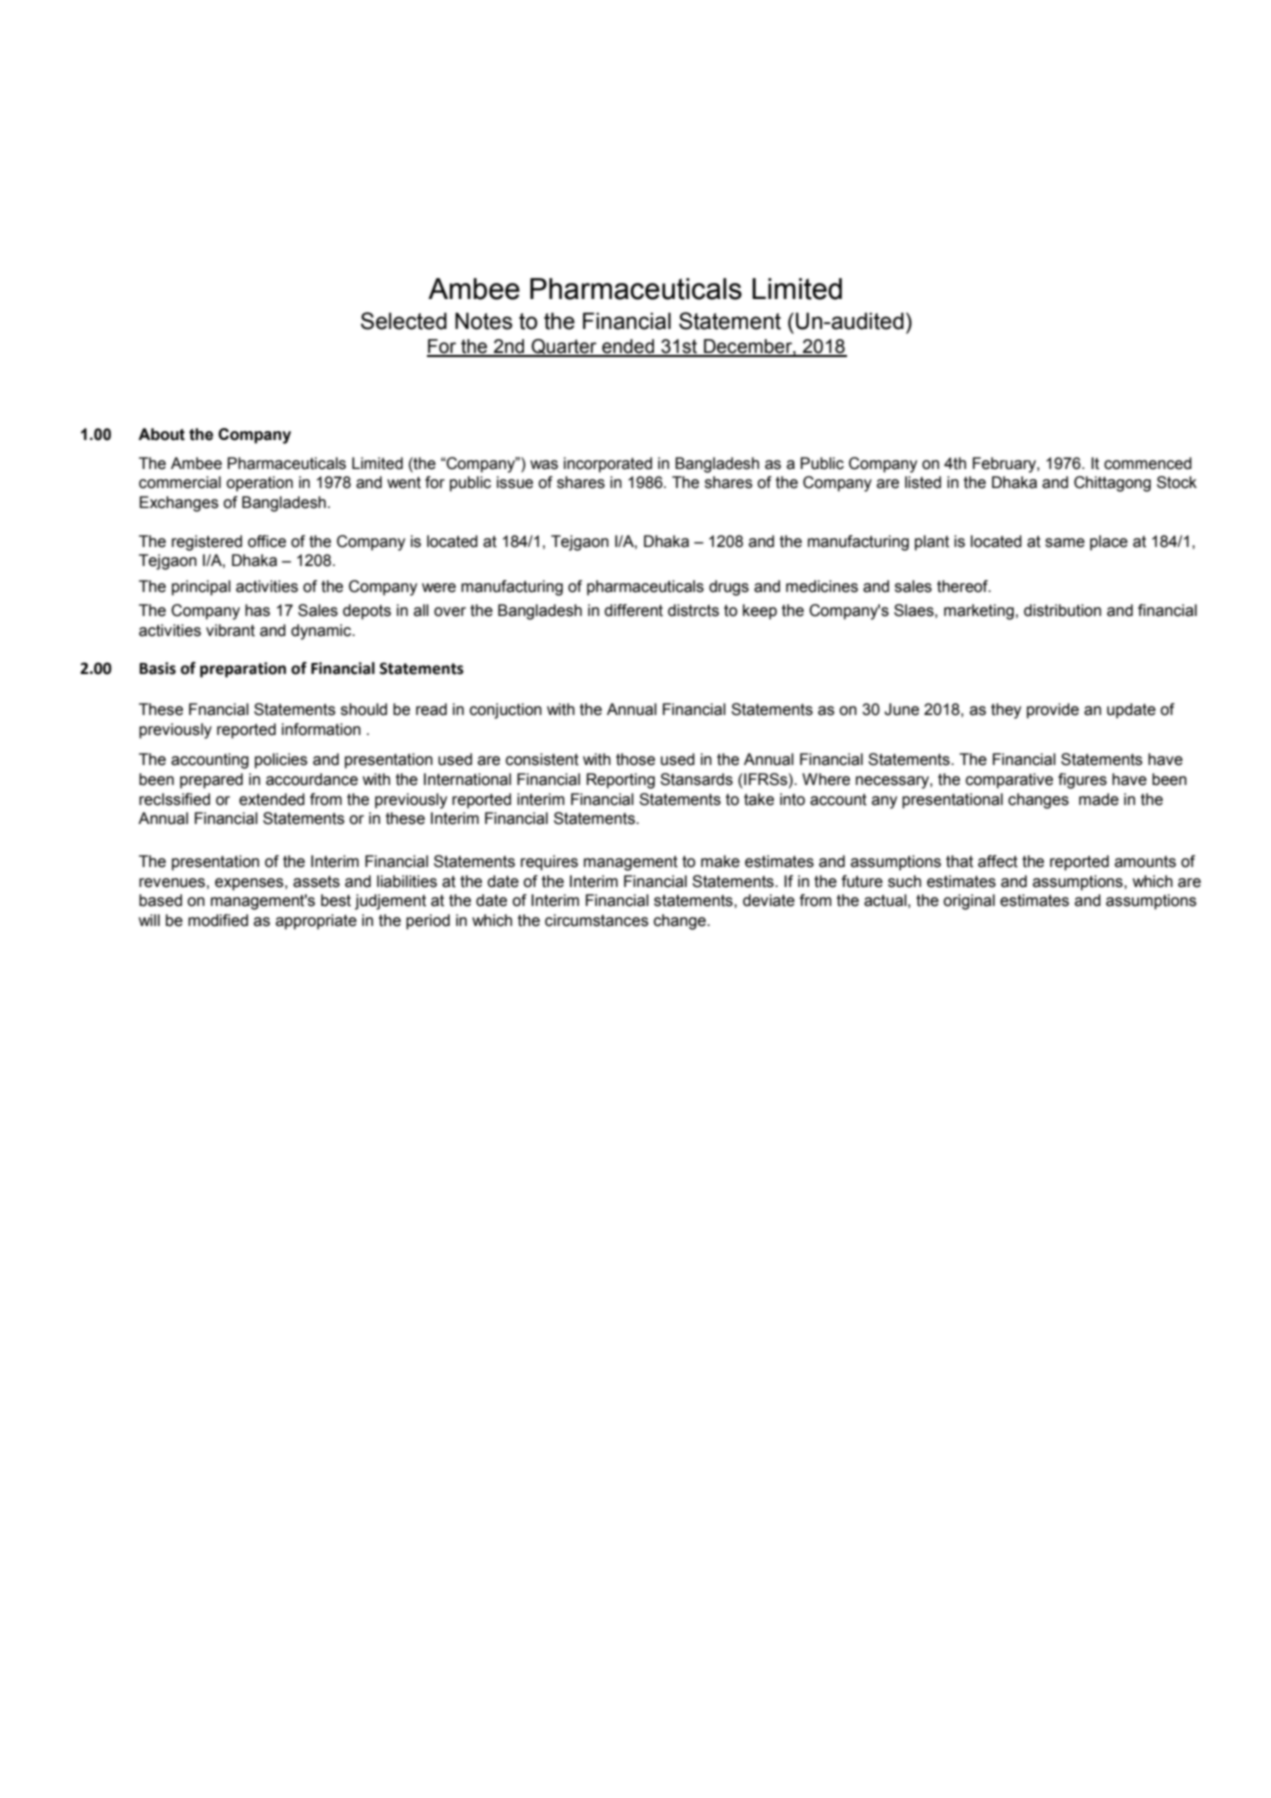  What do you see at coordinates (969, 902) in the document?
I see `original` at bounding box center [969, 902].
